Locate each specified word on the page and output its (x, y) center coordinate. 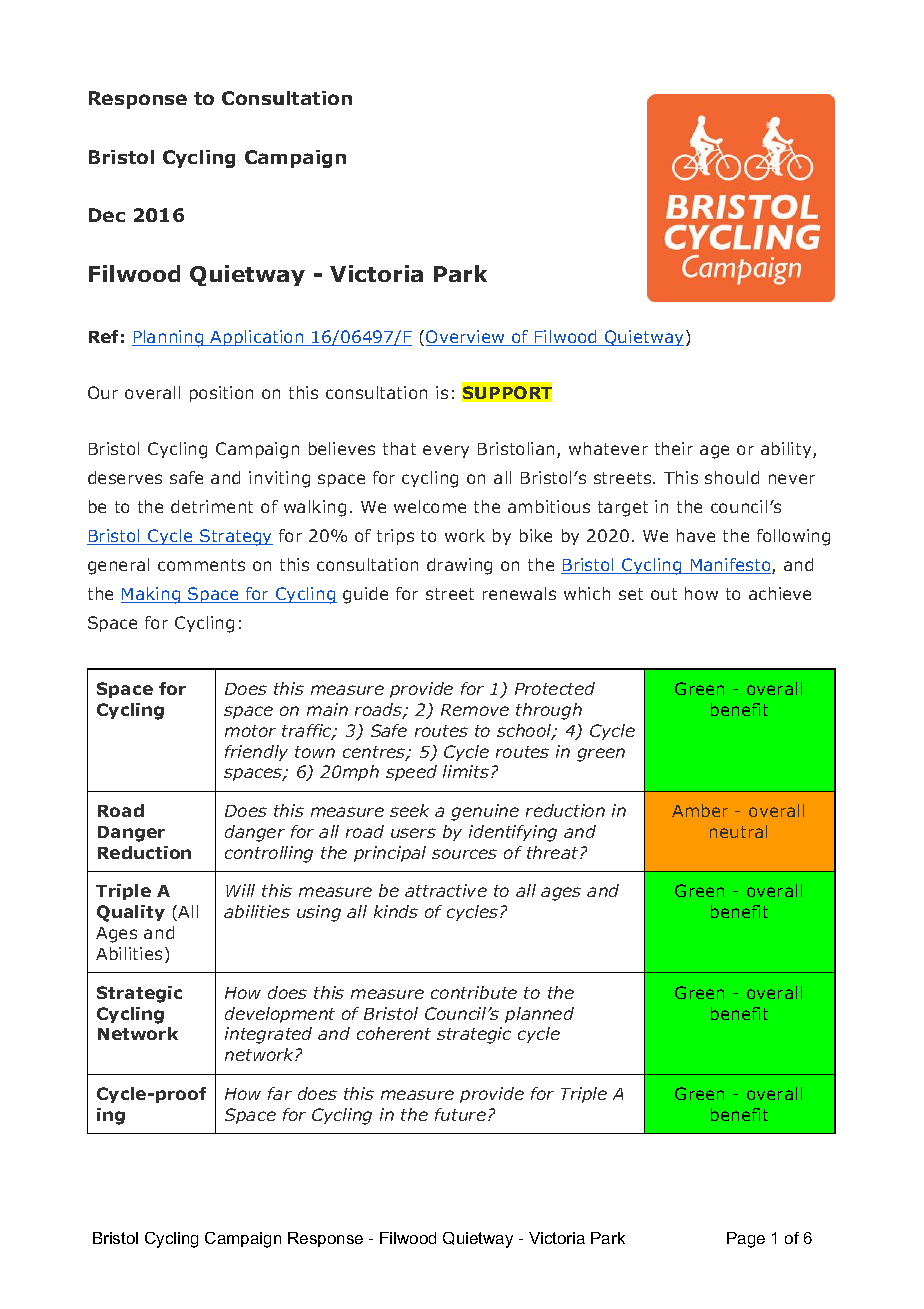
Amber (700, 810)
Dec (107, 215)
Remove (475, 710)
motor (250, 731)
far (280, 1093)
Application (257, 338)
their (674, 448)
